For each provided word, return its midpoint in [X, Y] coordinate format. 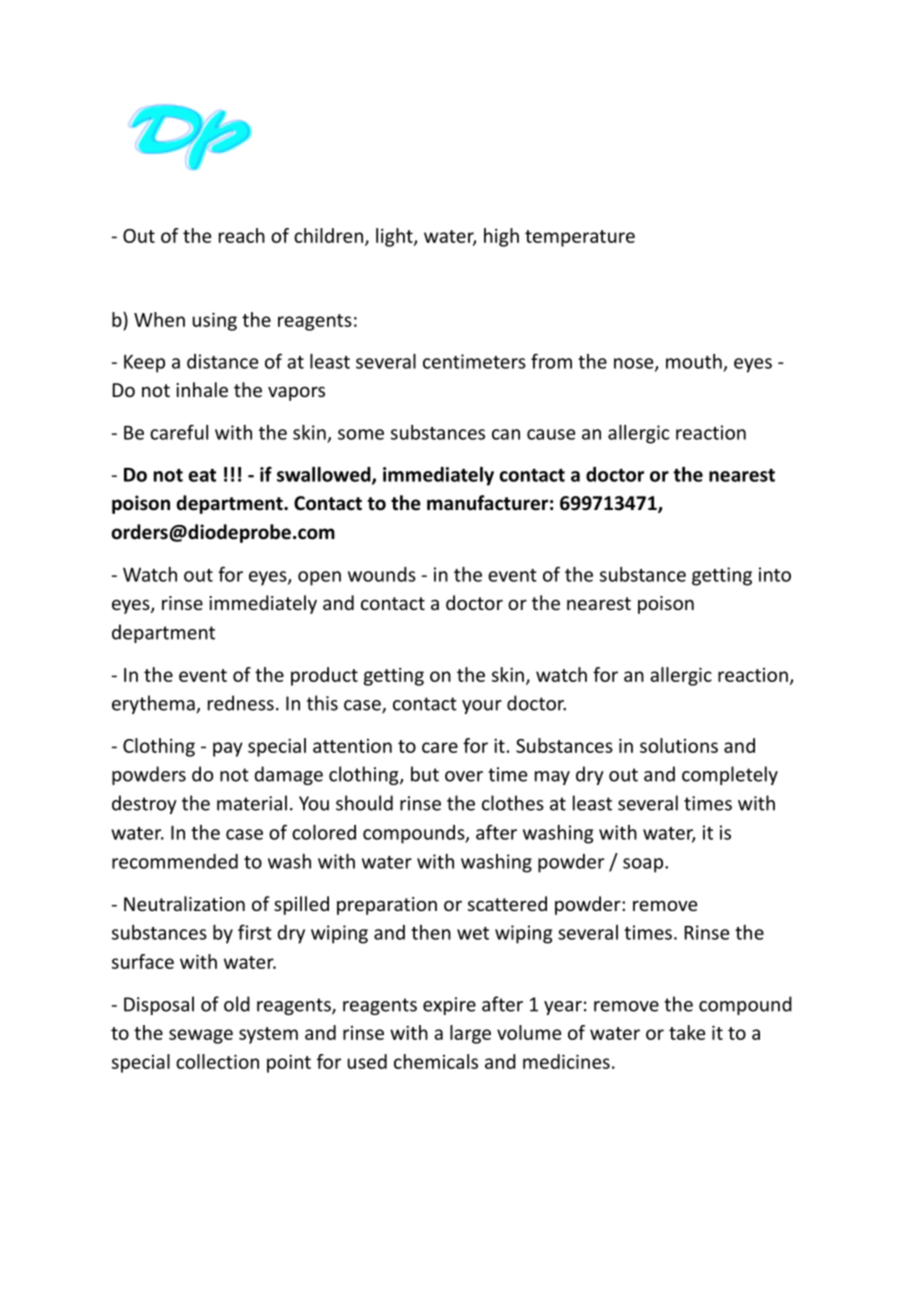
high [501, 237]
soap [643, 865]
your [482, 707]
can [506, 434]
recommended [175, 861]
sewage [201, 1036]
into [775, 574]
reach [242, 235]
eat [202, 475]
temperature [580, 238]
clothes [513, 803]
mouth [694, 361]
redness [241, 703]
